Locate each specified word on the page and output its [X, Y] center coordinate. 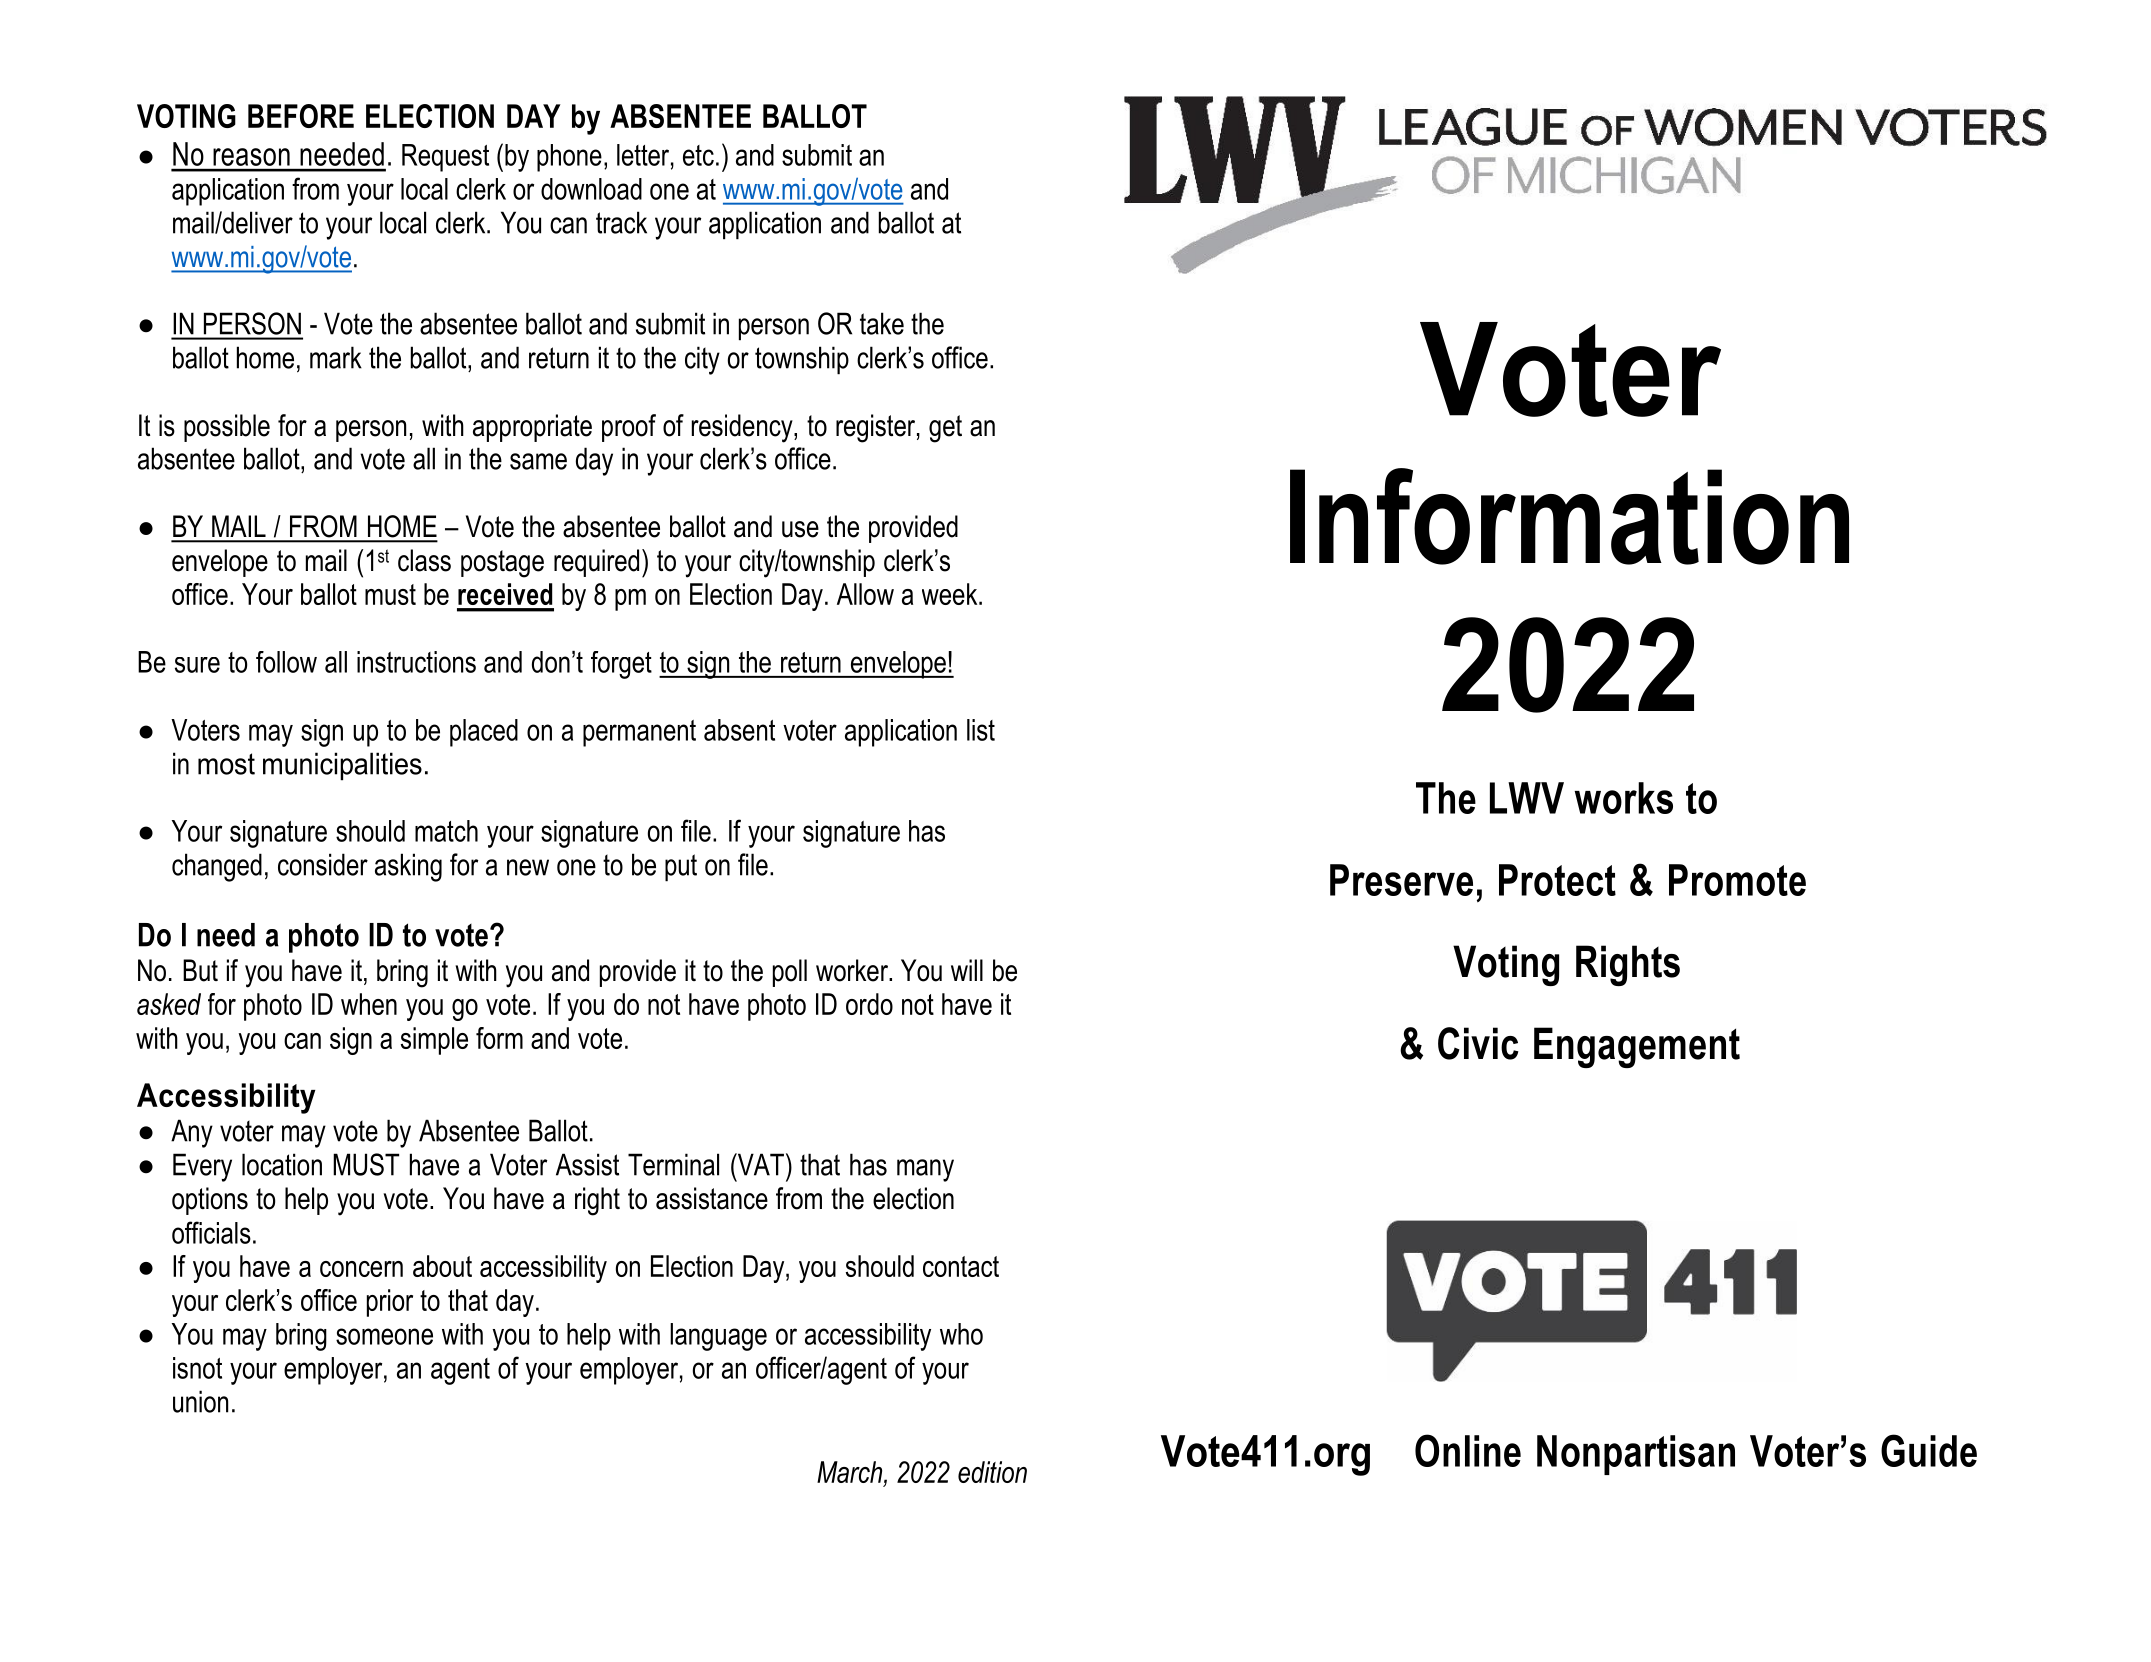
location [282, 1164]
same [538, 461]
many [925, 1170]
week [951, 594]
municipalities [342, 766]
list [981, 730]
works [1624, 798]
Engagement [1637, 1047]
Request [445, 158]
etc [698, 155]
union [200, 1401]
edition [992, 1472]
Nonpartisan [1636, 1455]
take [882, 323]
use [800, 529]
